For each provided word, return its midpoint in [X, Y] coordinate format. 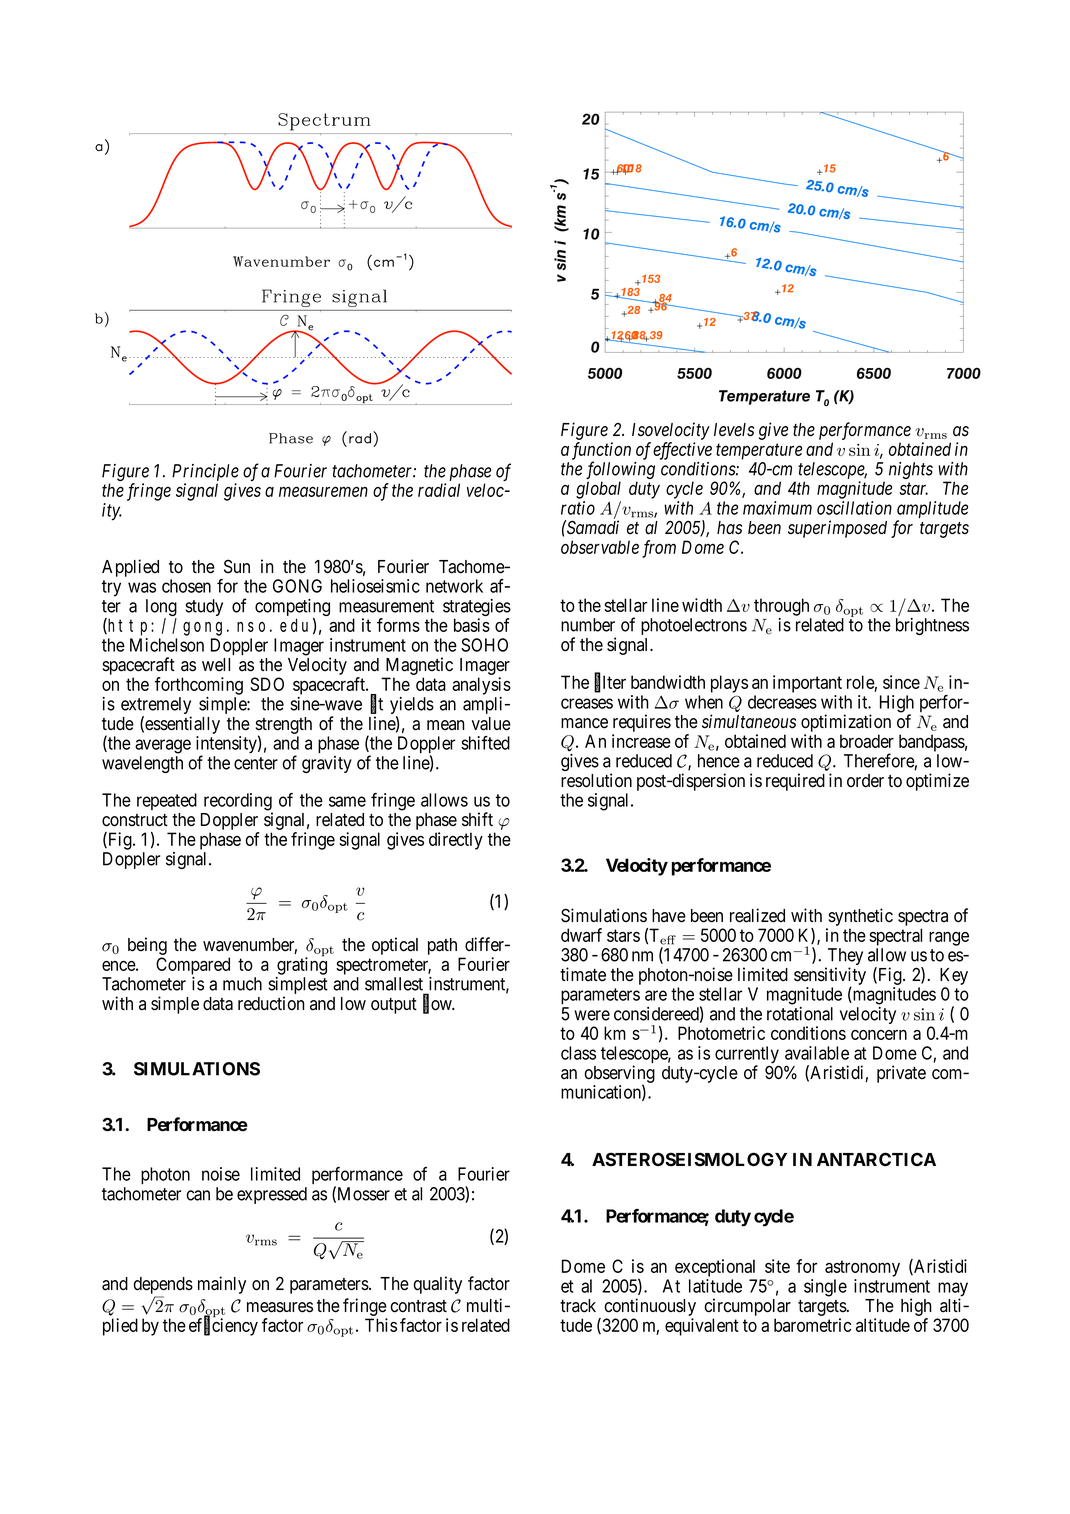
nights [911, 470]
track [578, 1306]
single [825, 1288]
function [601, 452]
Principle [205, 472]
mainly [222, 1285]
